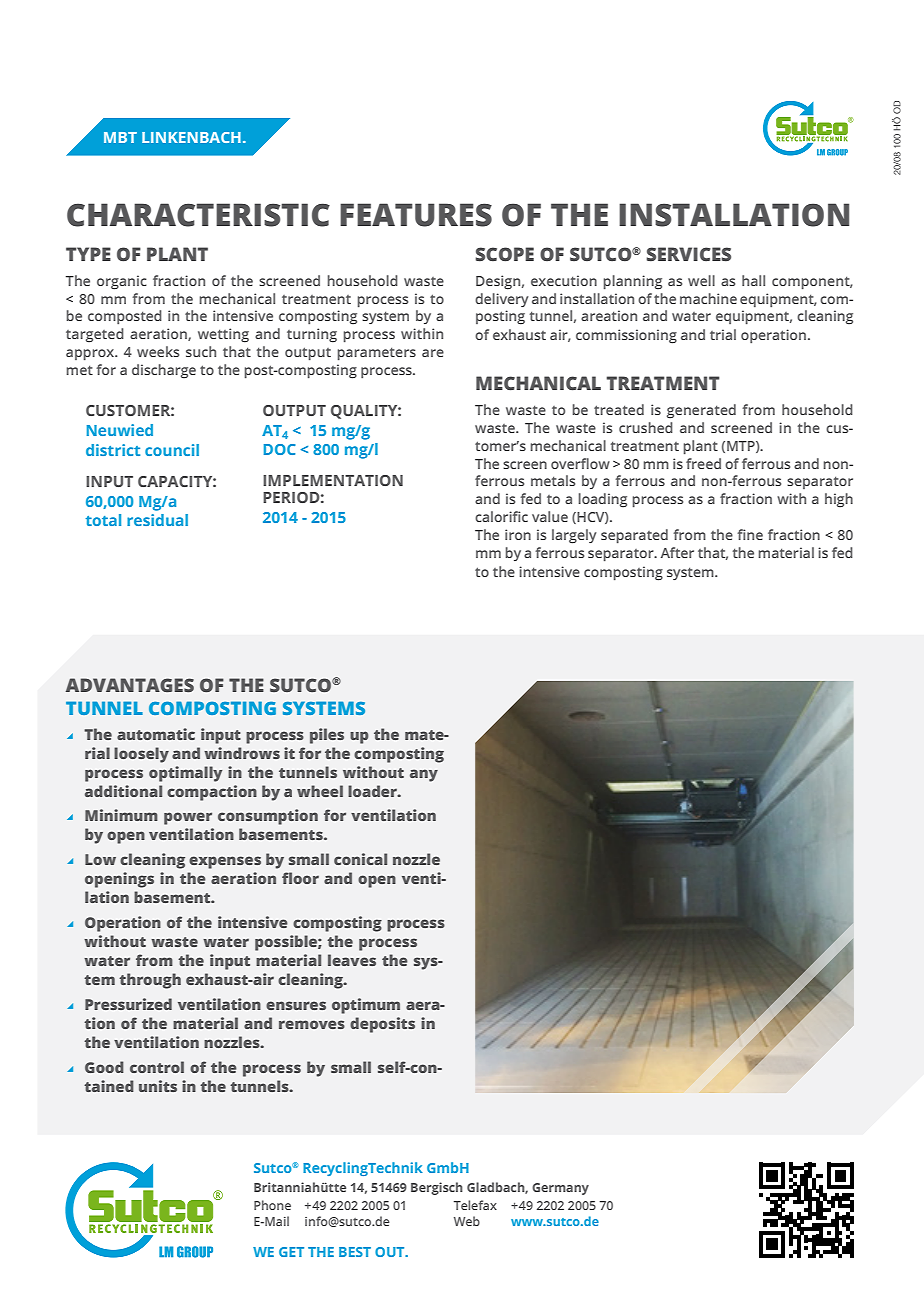  I want to click on SERVICES, so click(689, 254).
